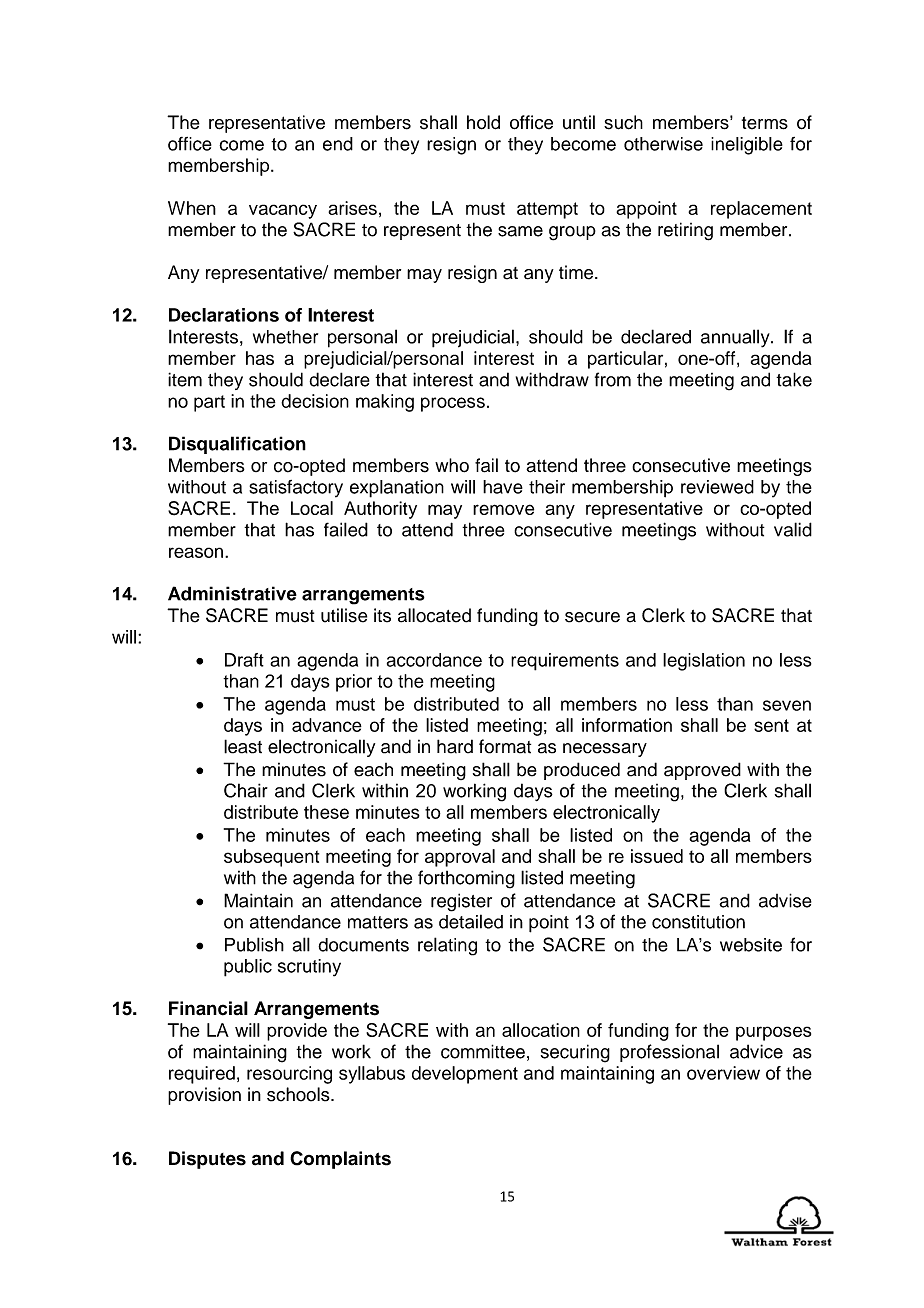  I want to click on overview, so click(723, 1073).
